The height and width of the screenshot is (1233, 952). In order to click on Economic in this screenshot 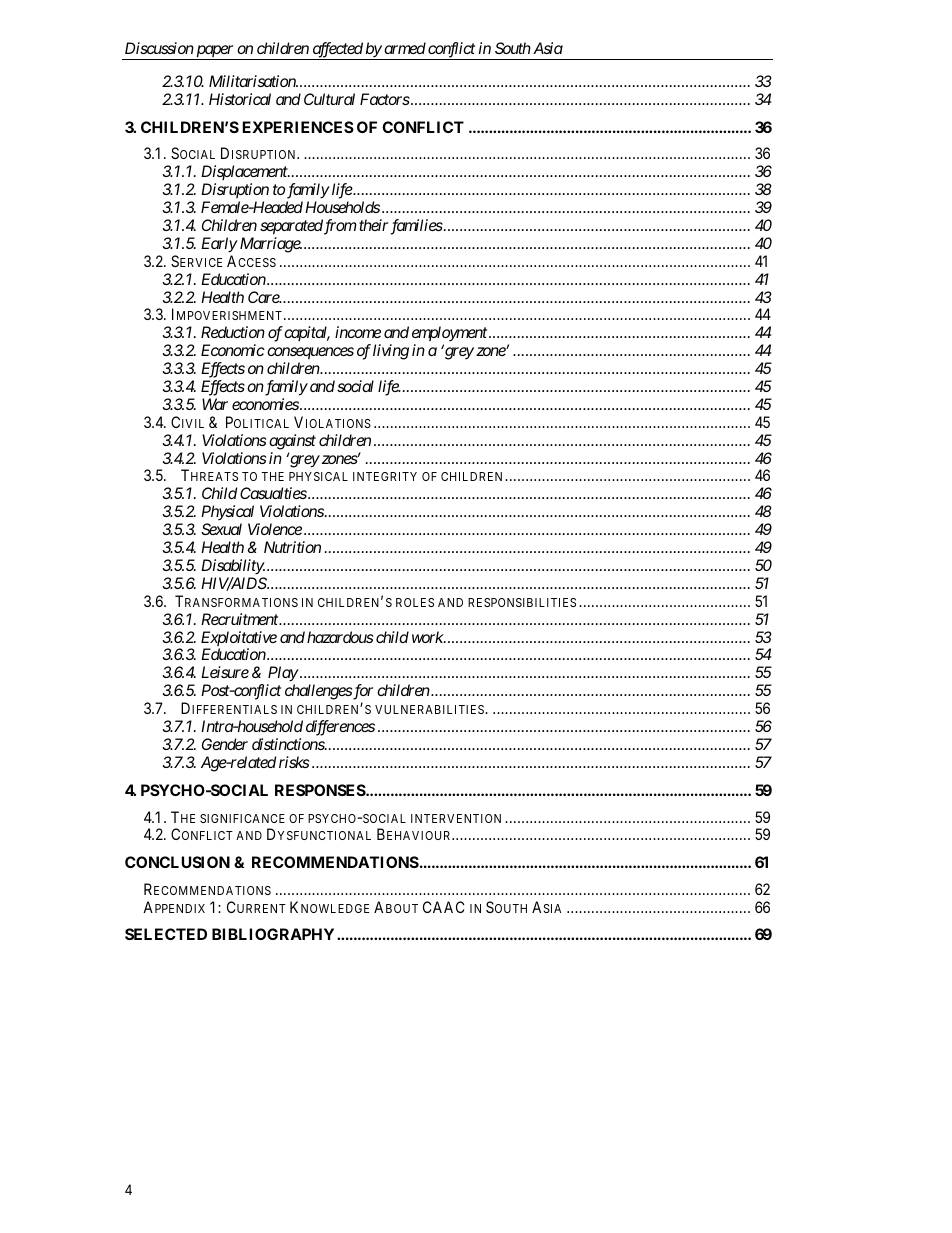, I will do `click(233, 350)`.
